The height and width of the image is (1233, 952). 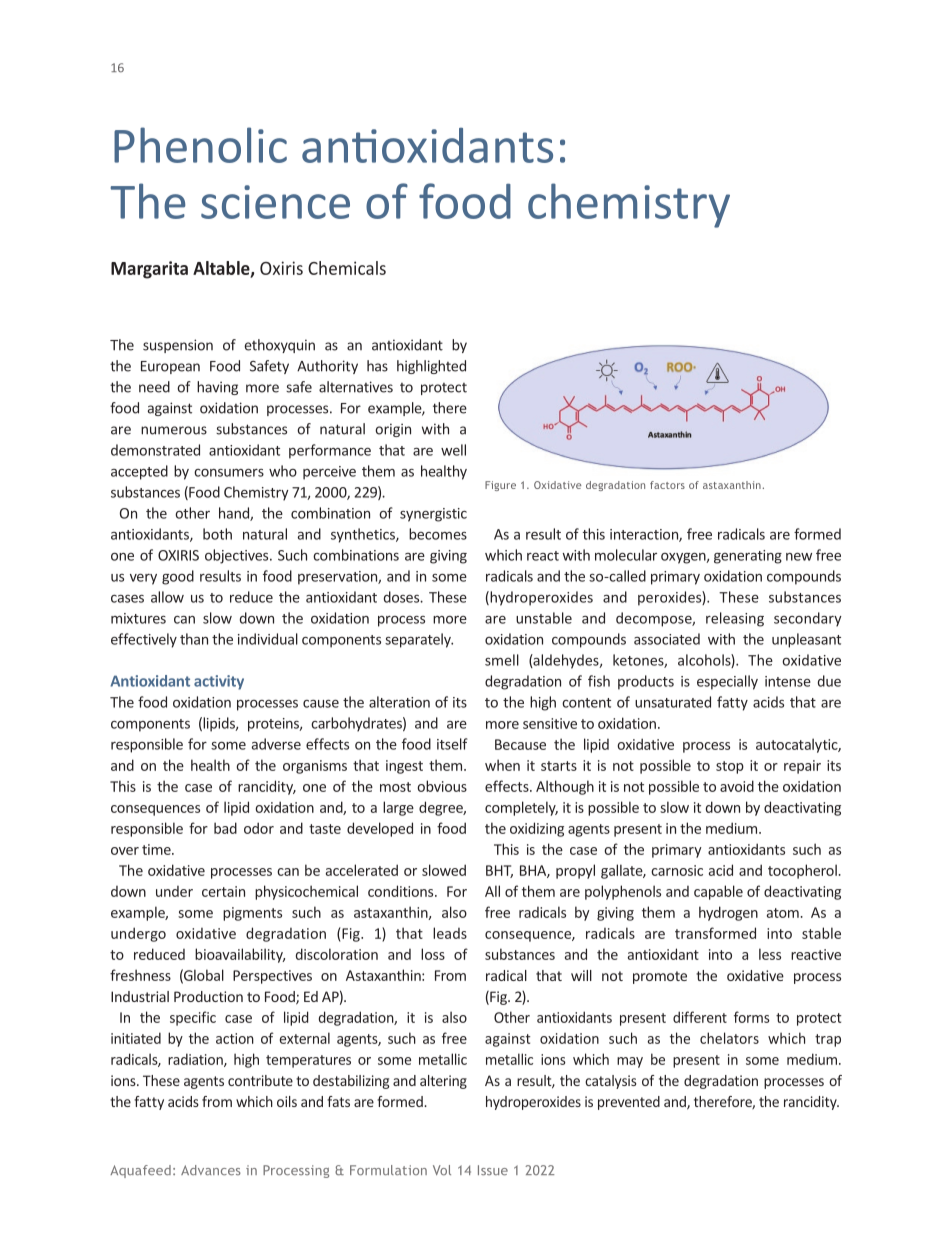 What do you see at coordinates (211, 1170) in the image?
I see `Advances` at bounding box center [211, 1170].
